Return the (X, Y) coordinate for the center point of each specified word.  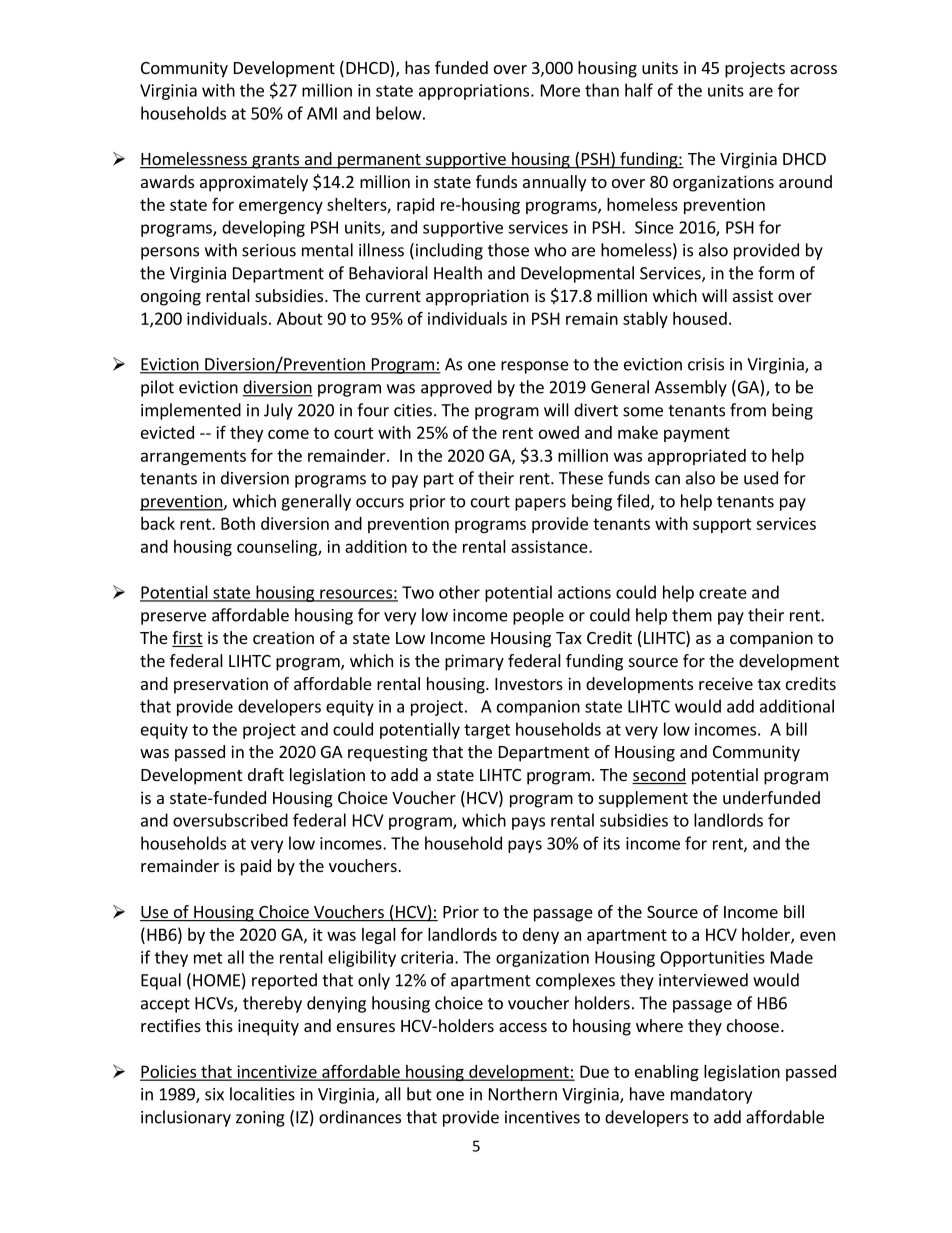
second (659, 776)
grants (275, 161)
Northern (523, 1094)
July (278, 411)
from (748, 410)
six (214, 1094)
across (813, 69)
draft (266, 774)
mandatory (711, 1095)
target (487, 731)
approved (456, 388)
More (560, 90)
